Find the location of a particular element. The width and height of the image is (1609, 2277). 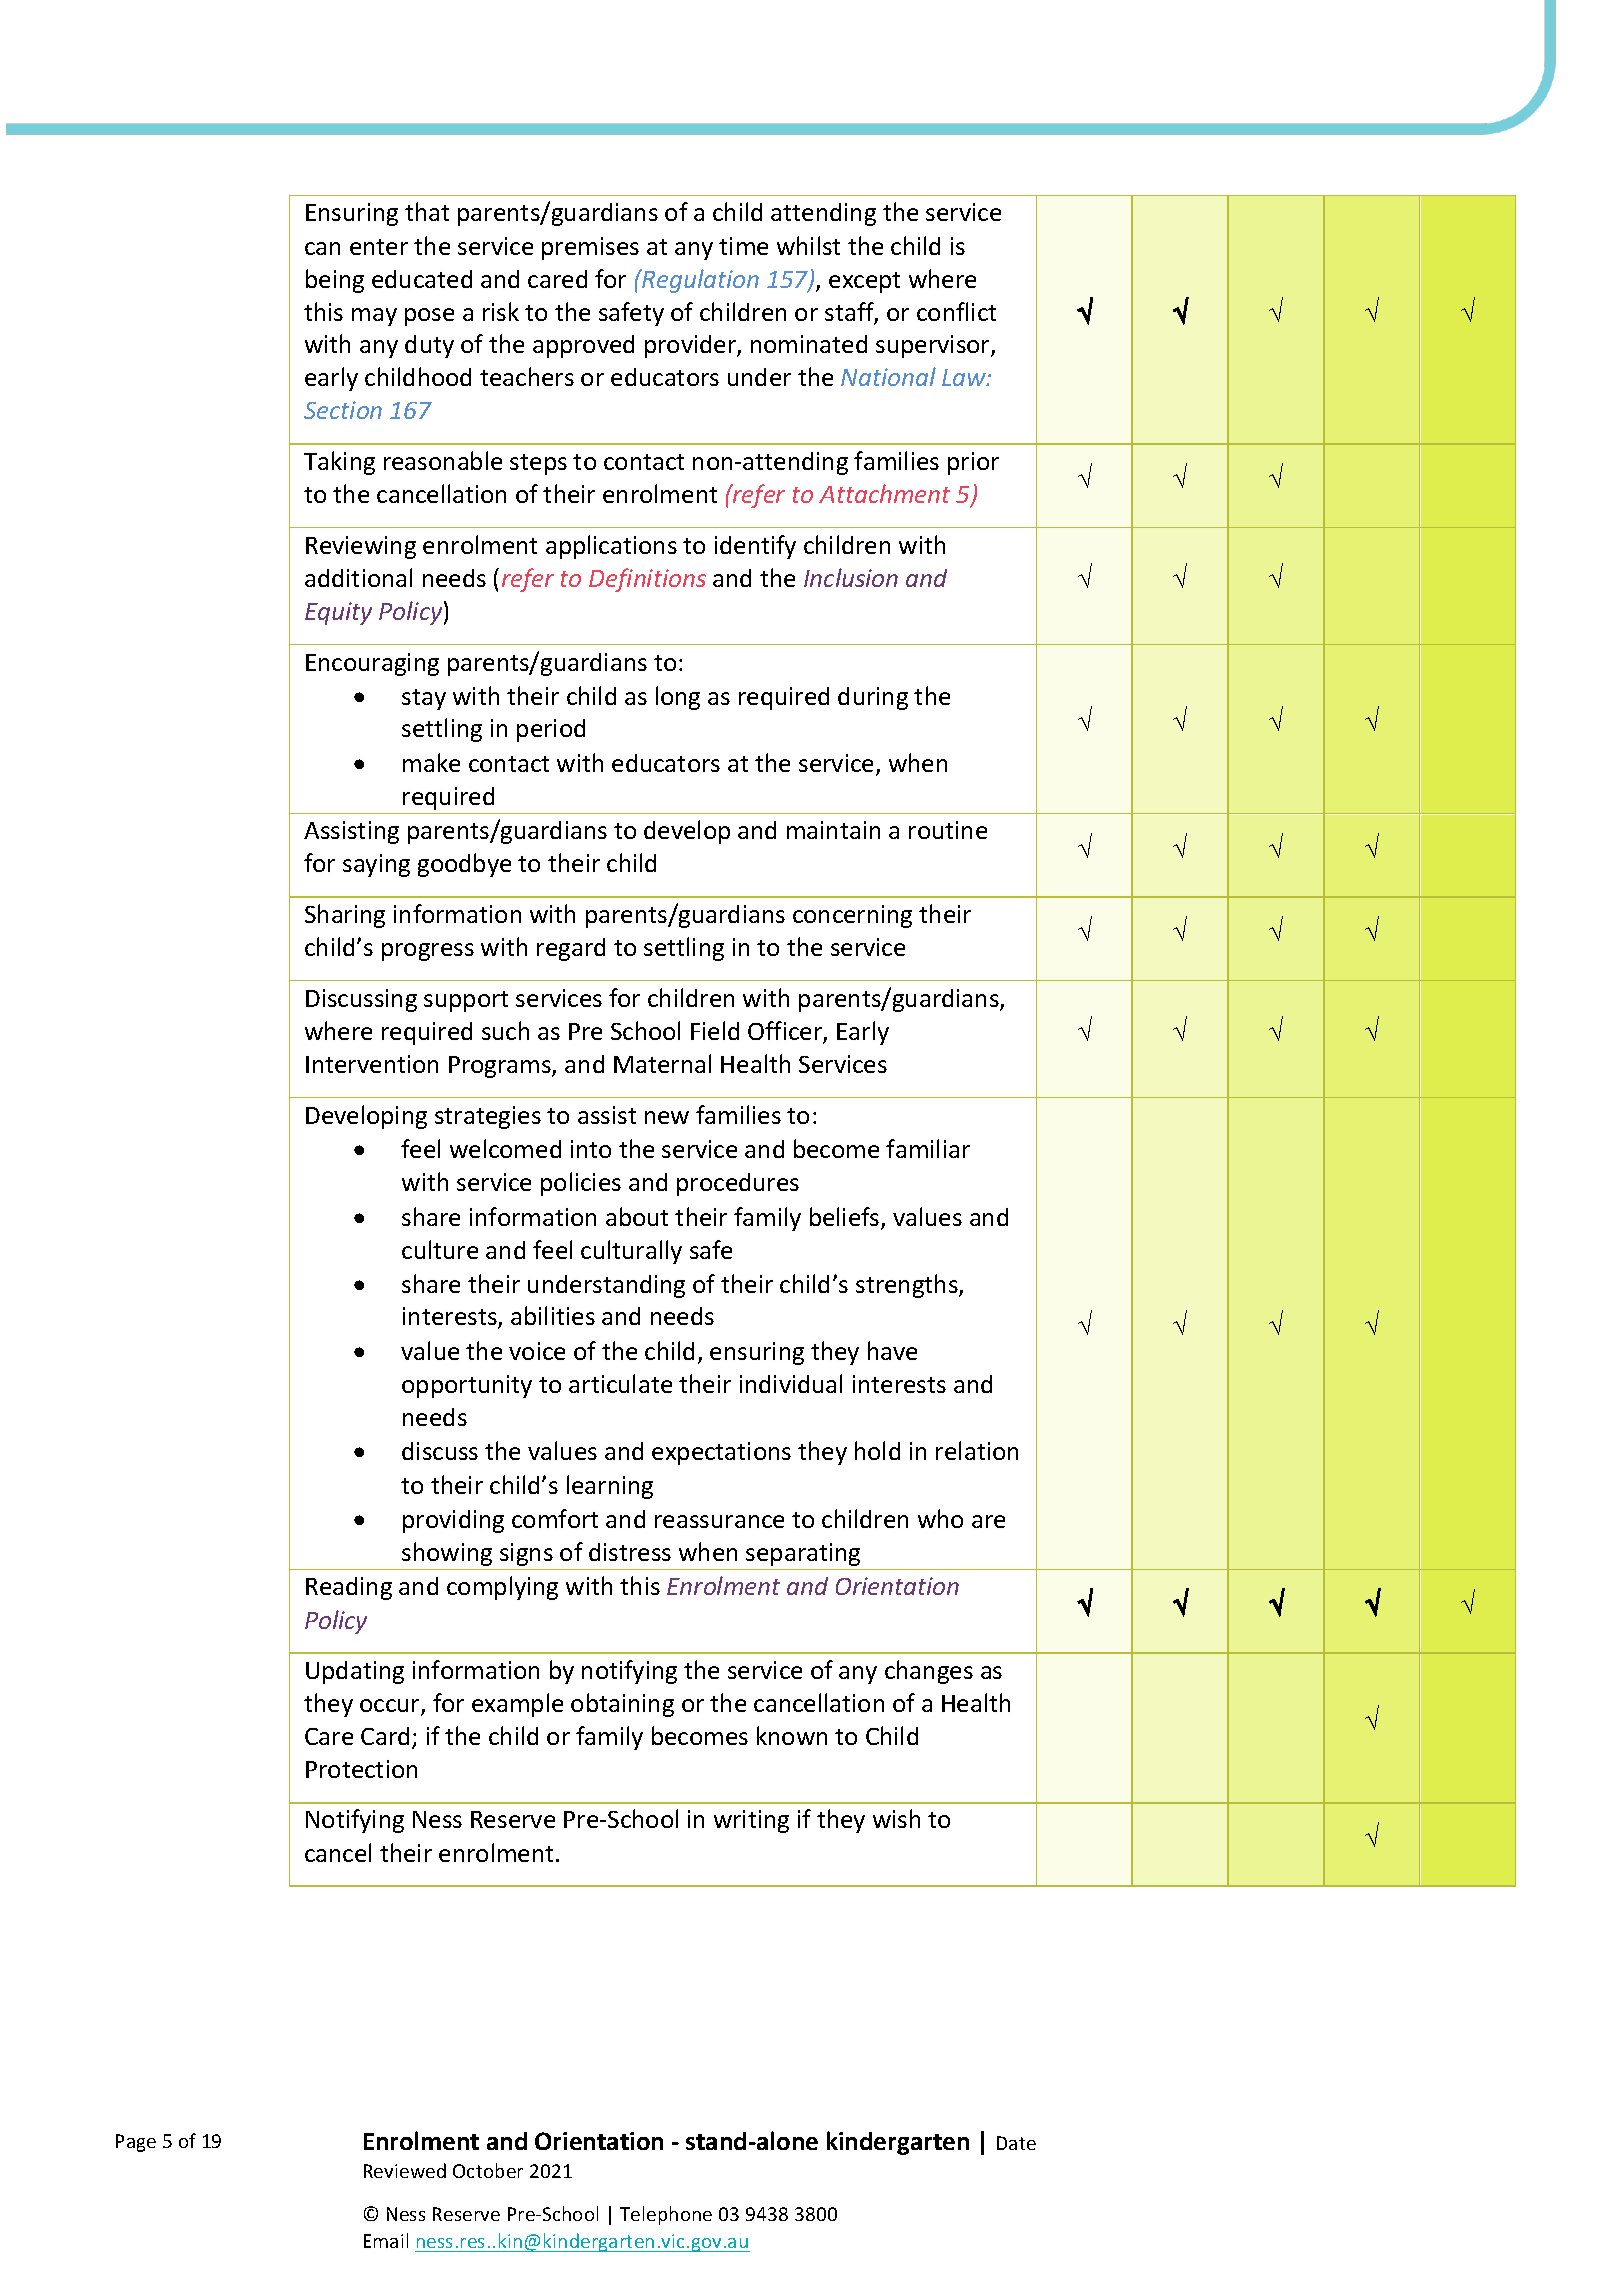

except is located at coordinates (864, 282).
